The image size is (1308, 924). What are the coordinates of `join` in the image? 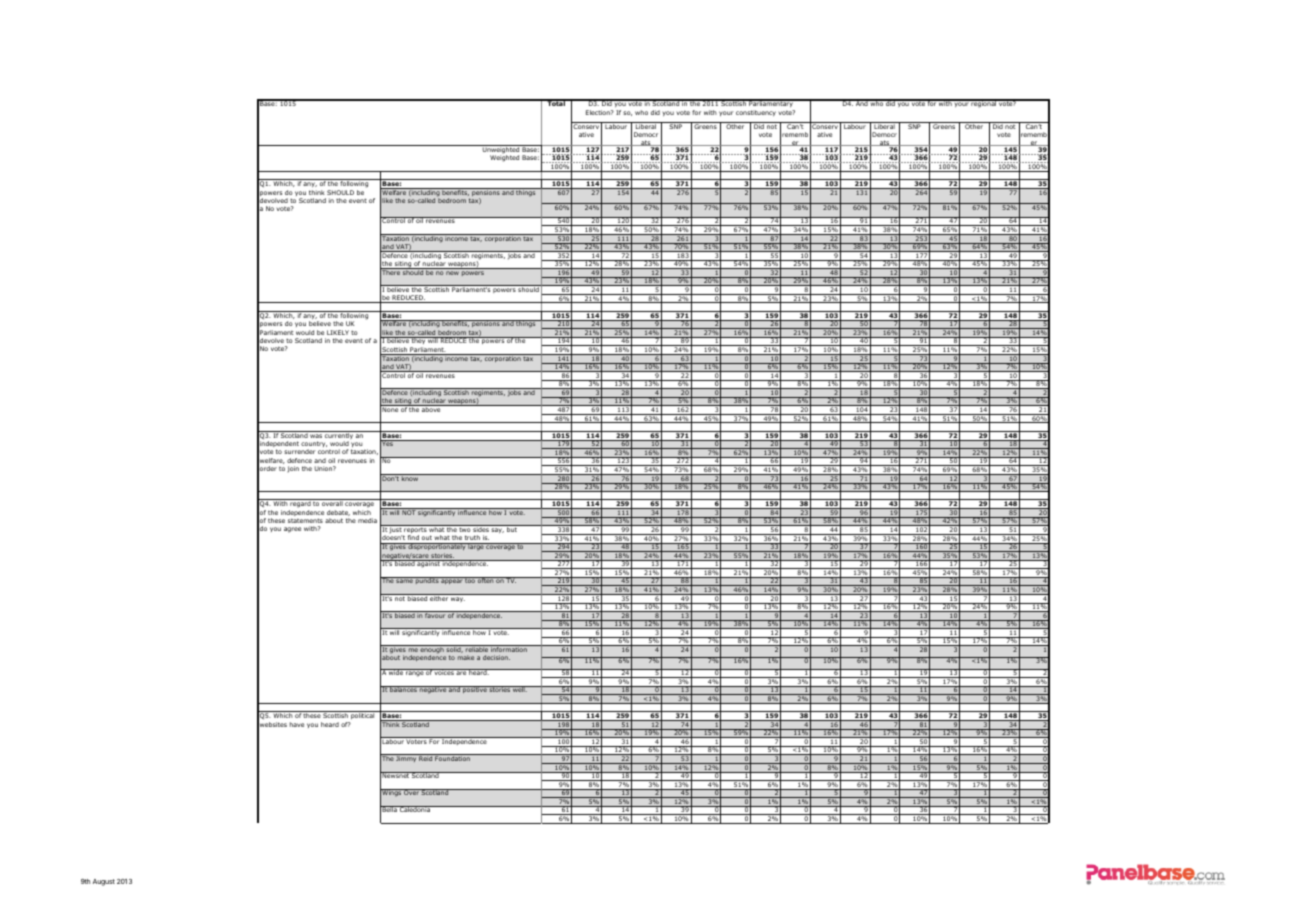 It's located at (293, 469).
